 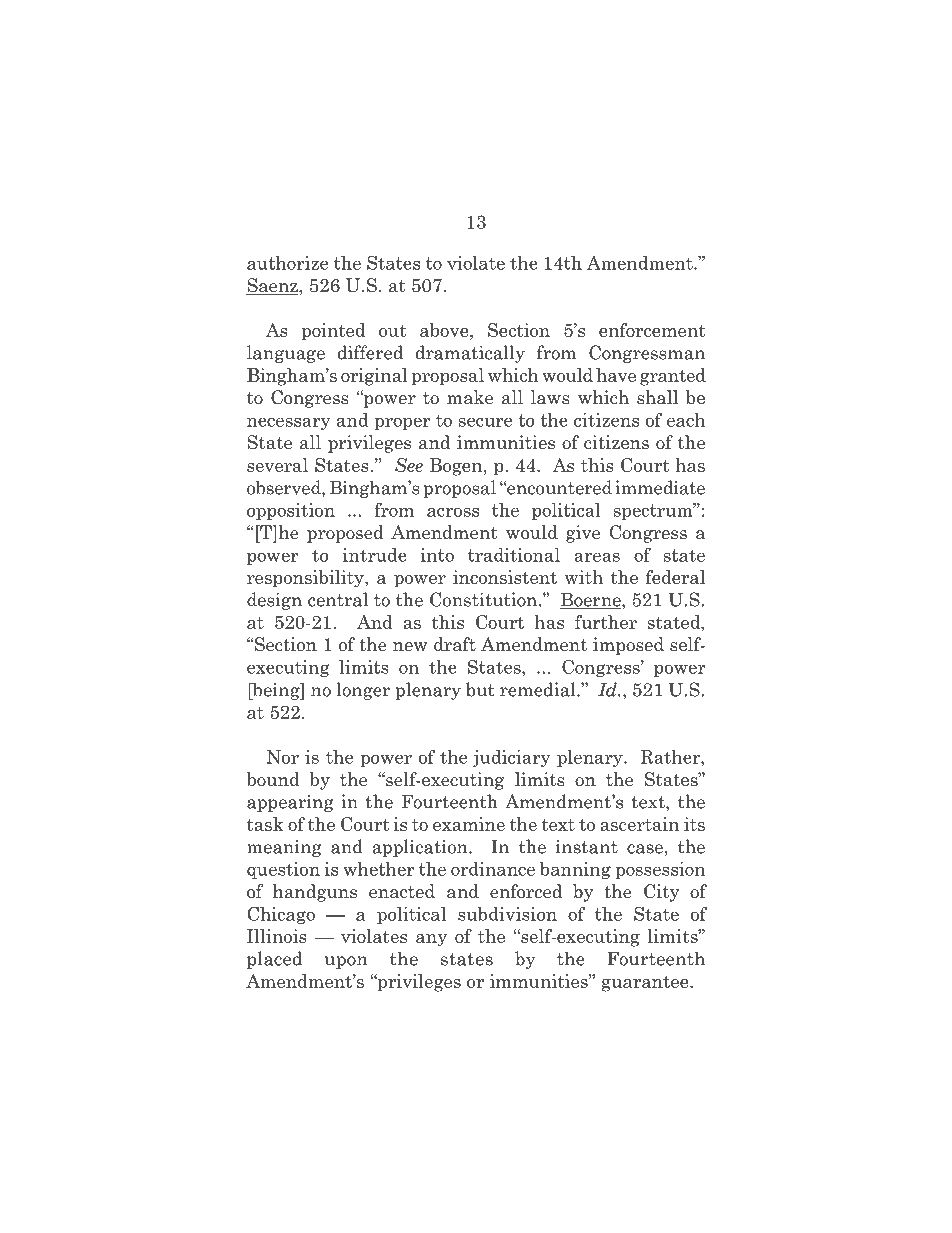 I want to click on opposition, so click(x=291, y=511).
